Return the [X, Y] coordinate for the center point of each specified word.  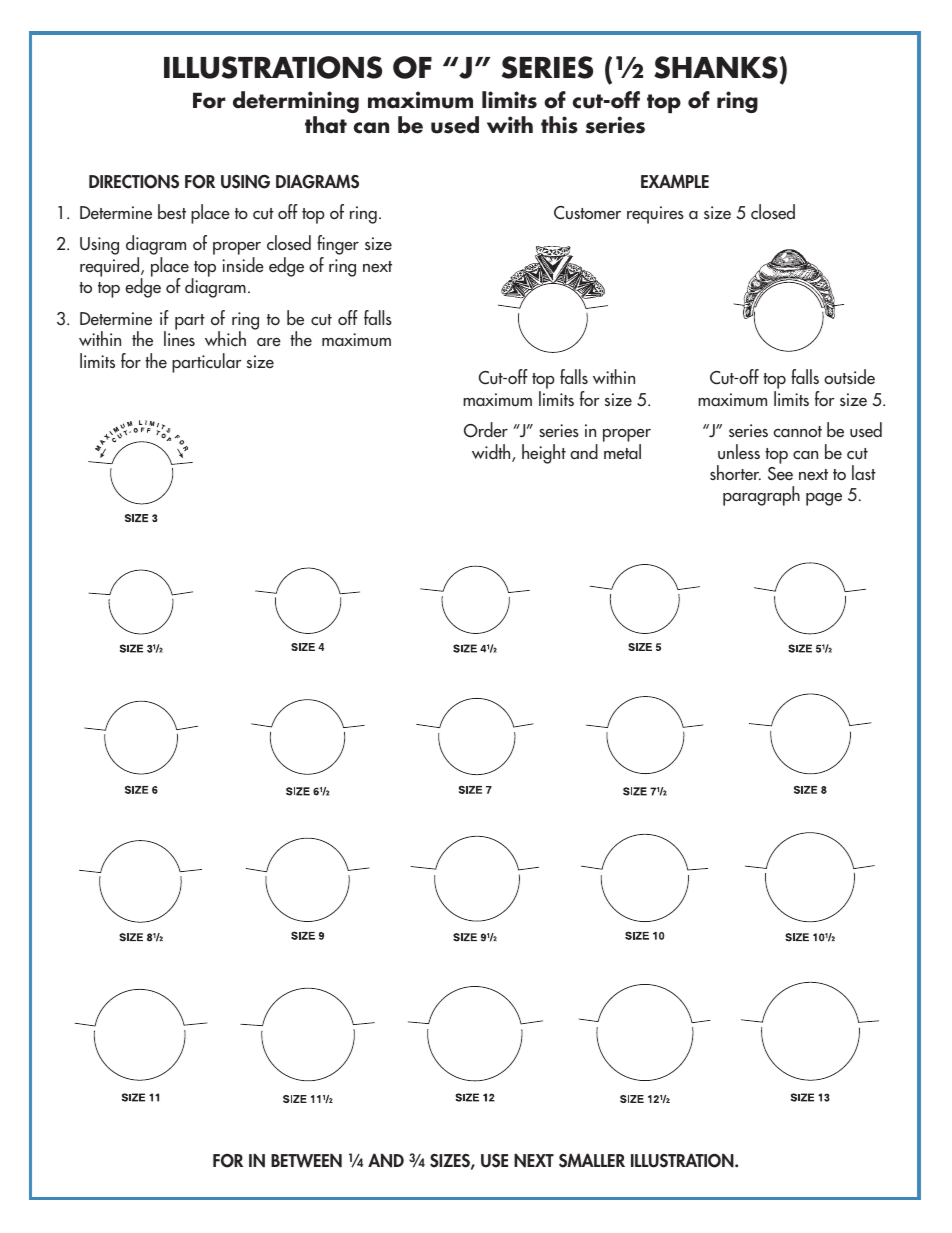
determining [296, 102]
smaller [592, 1160]
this [559, 125]
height [544, 454]
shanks [716, 67]
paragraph [761, 496]
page [824, 499]
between [306, 1160]
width [492, 453]
